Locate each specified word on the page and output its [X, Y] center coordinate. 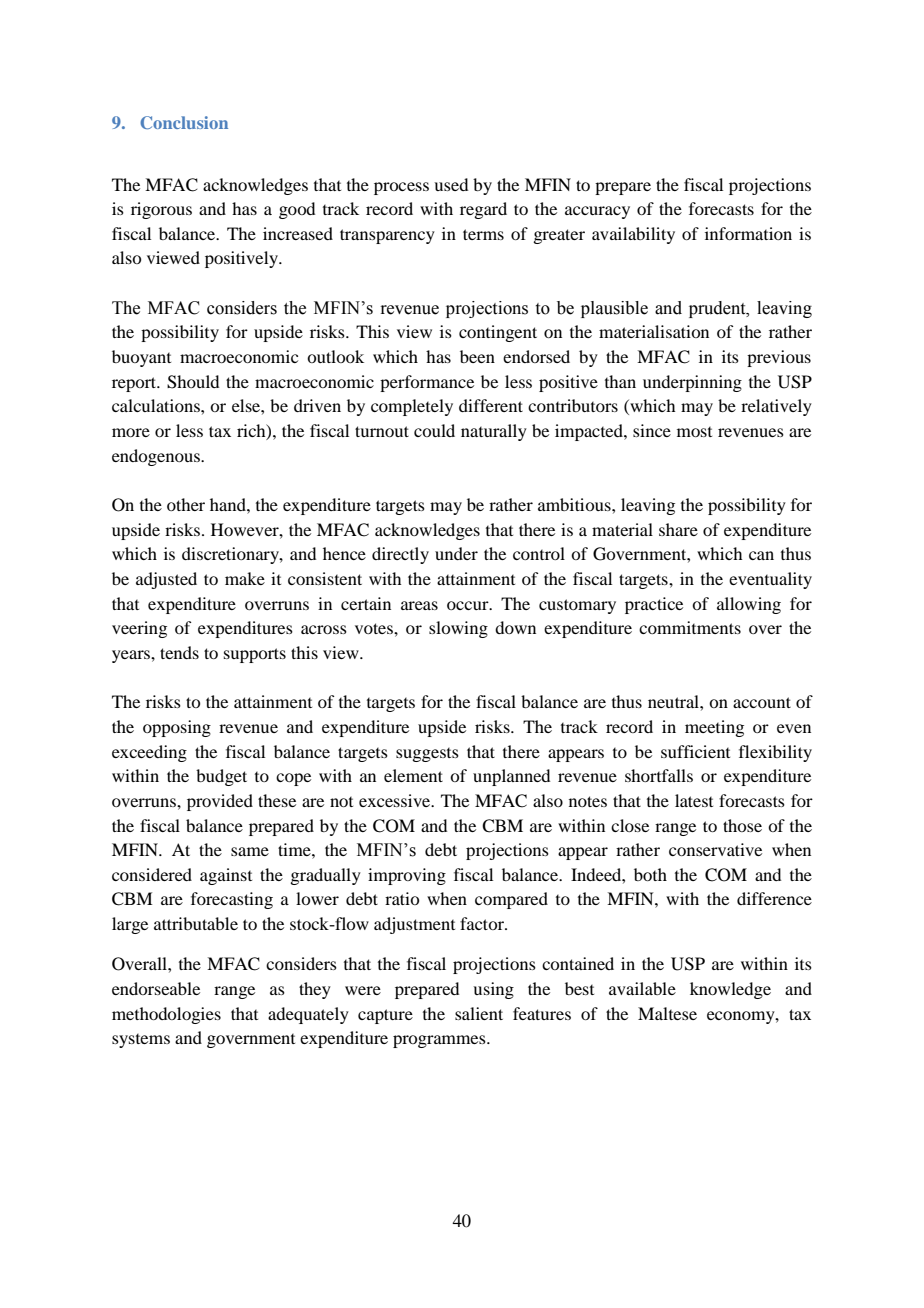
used [451, 184]
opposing [177, 728]
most [694, 432]
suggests [427, 755]
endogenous [157, 457]
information [748, 233]
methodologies [166, 1015]
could [434, 430]
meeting [714, 728]
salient [479, 1013]
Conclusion [184, 122]
